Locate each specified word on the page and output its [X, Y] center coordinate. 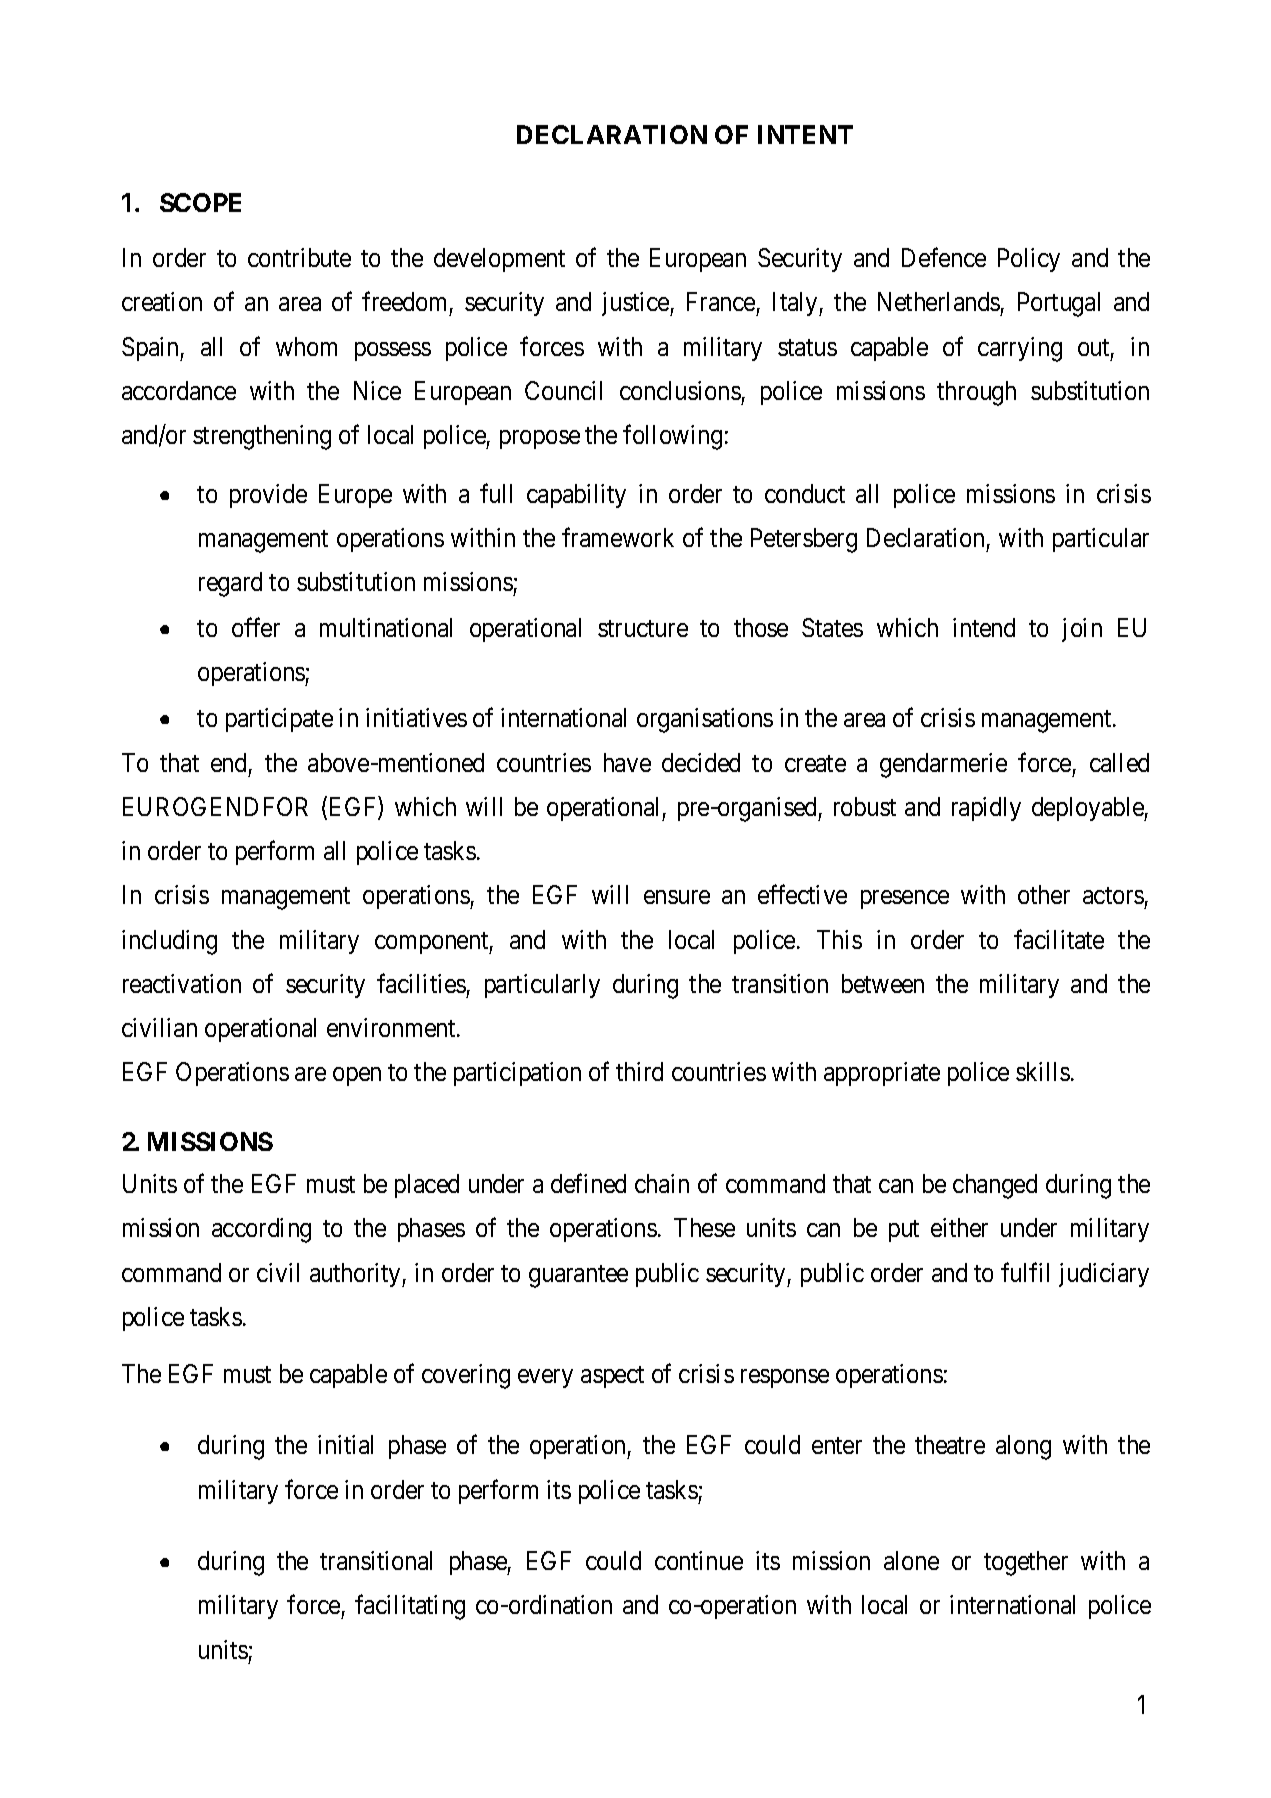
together [1026, 1563]
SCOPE [200, 202]
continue [699, 1560]
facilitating [410, 1607]
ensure [677, 897]
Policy [1029, 260]
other [1044, 894]
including [169, 942]
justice [636, 304]
